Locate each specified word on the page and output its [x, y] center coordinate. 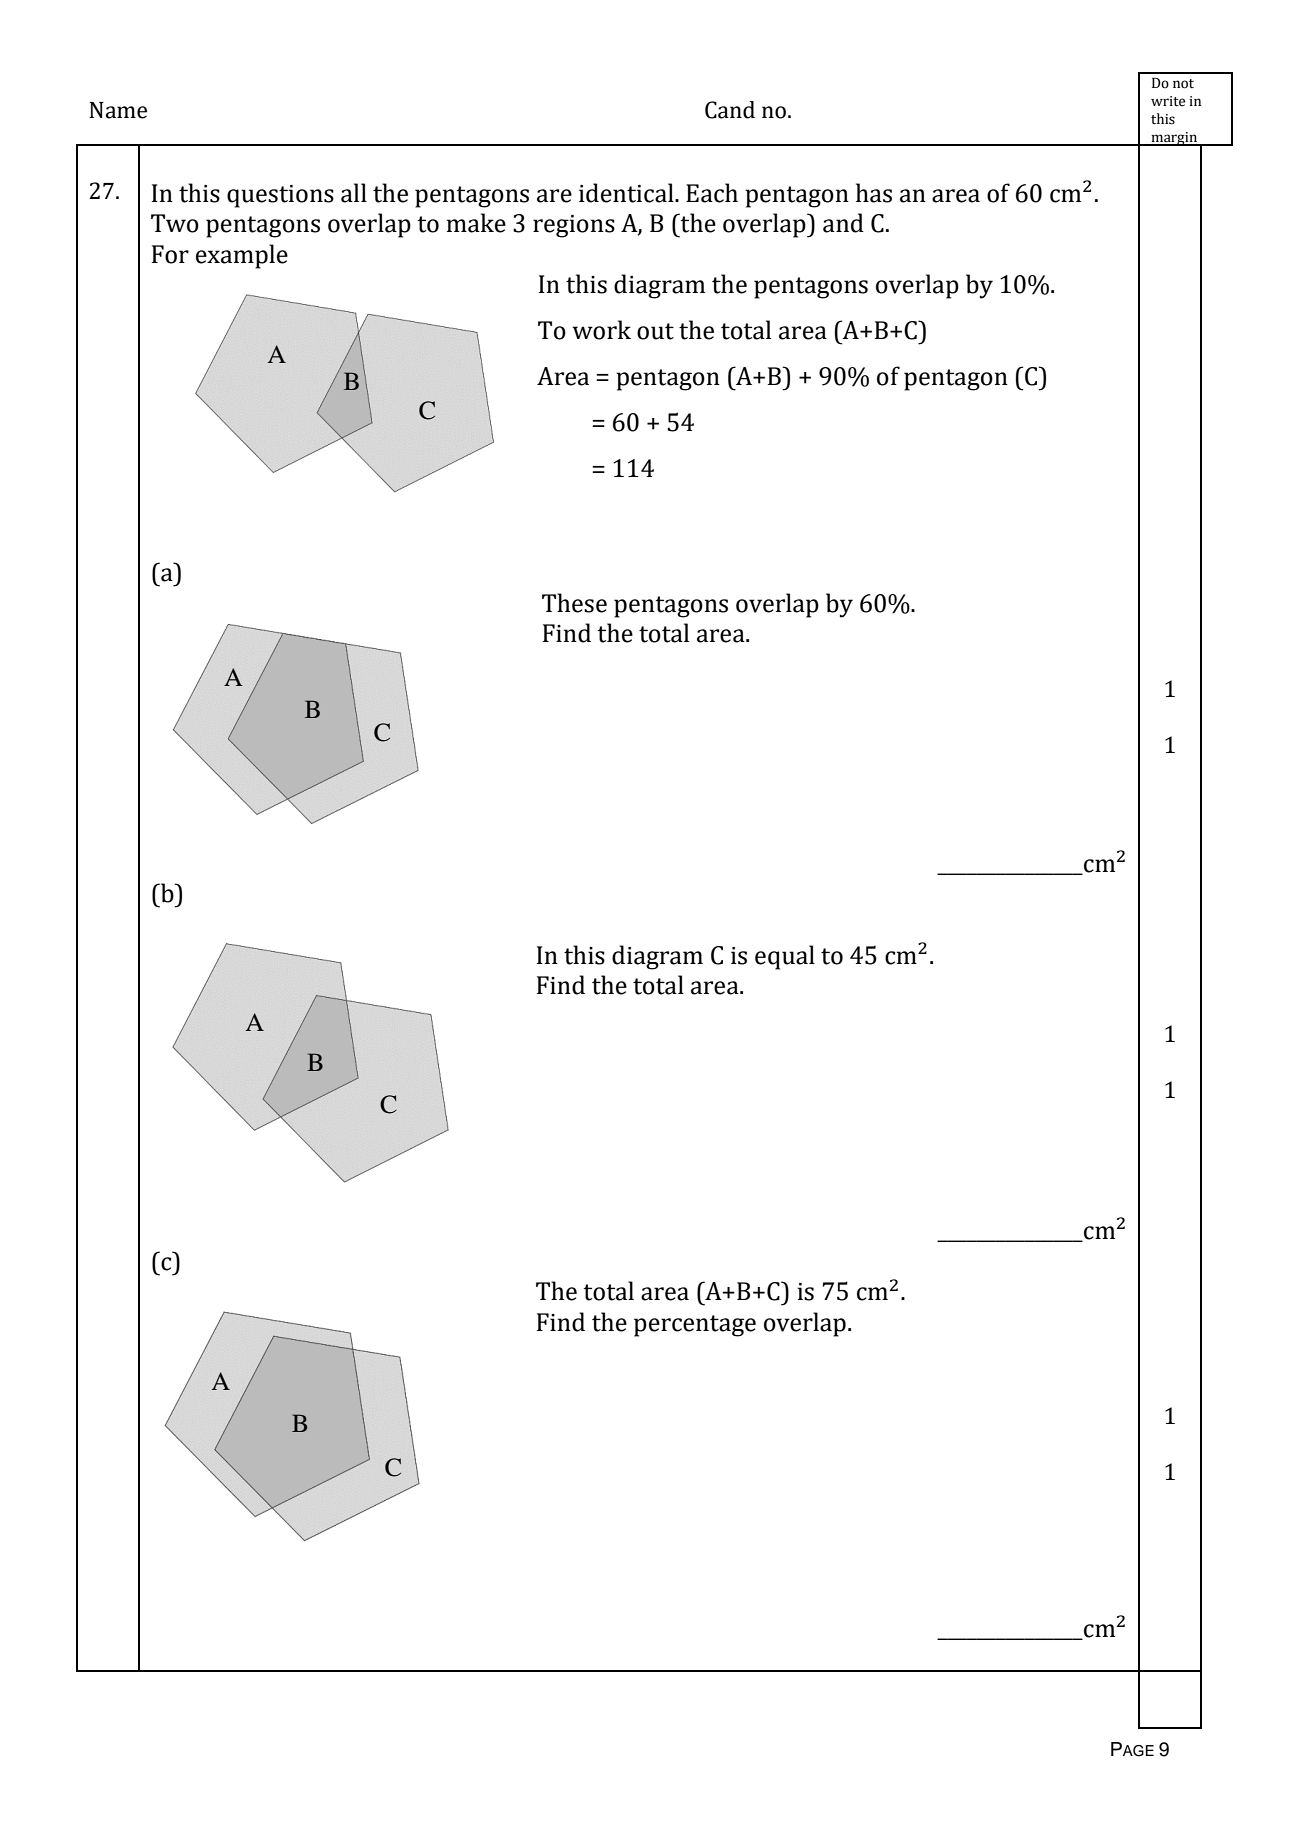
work [602, 330]
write [1168, 101]
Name [118, 110]
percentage [695, 1326]
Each [712, 193]
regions [574, 226]
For [170, 254]
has [874, 193]
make [476, 223]
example [242, 256]
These [574, 603]
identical [627, 193]
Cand [730, 110]
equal [785, 957]
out [655, 331]
